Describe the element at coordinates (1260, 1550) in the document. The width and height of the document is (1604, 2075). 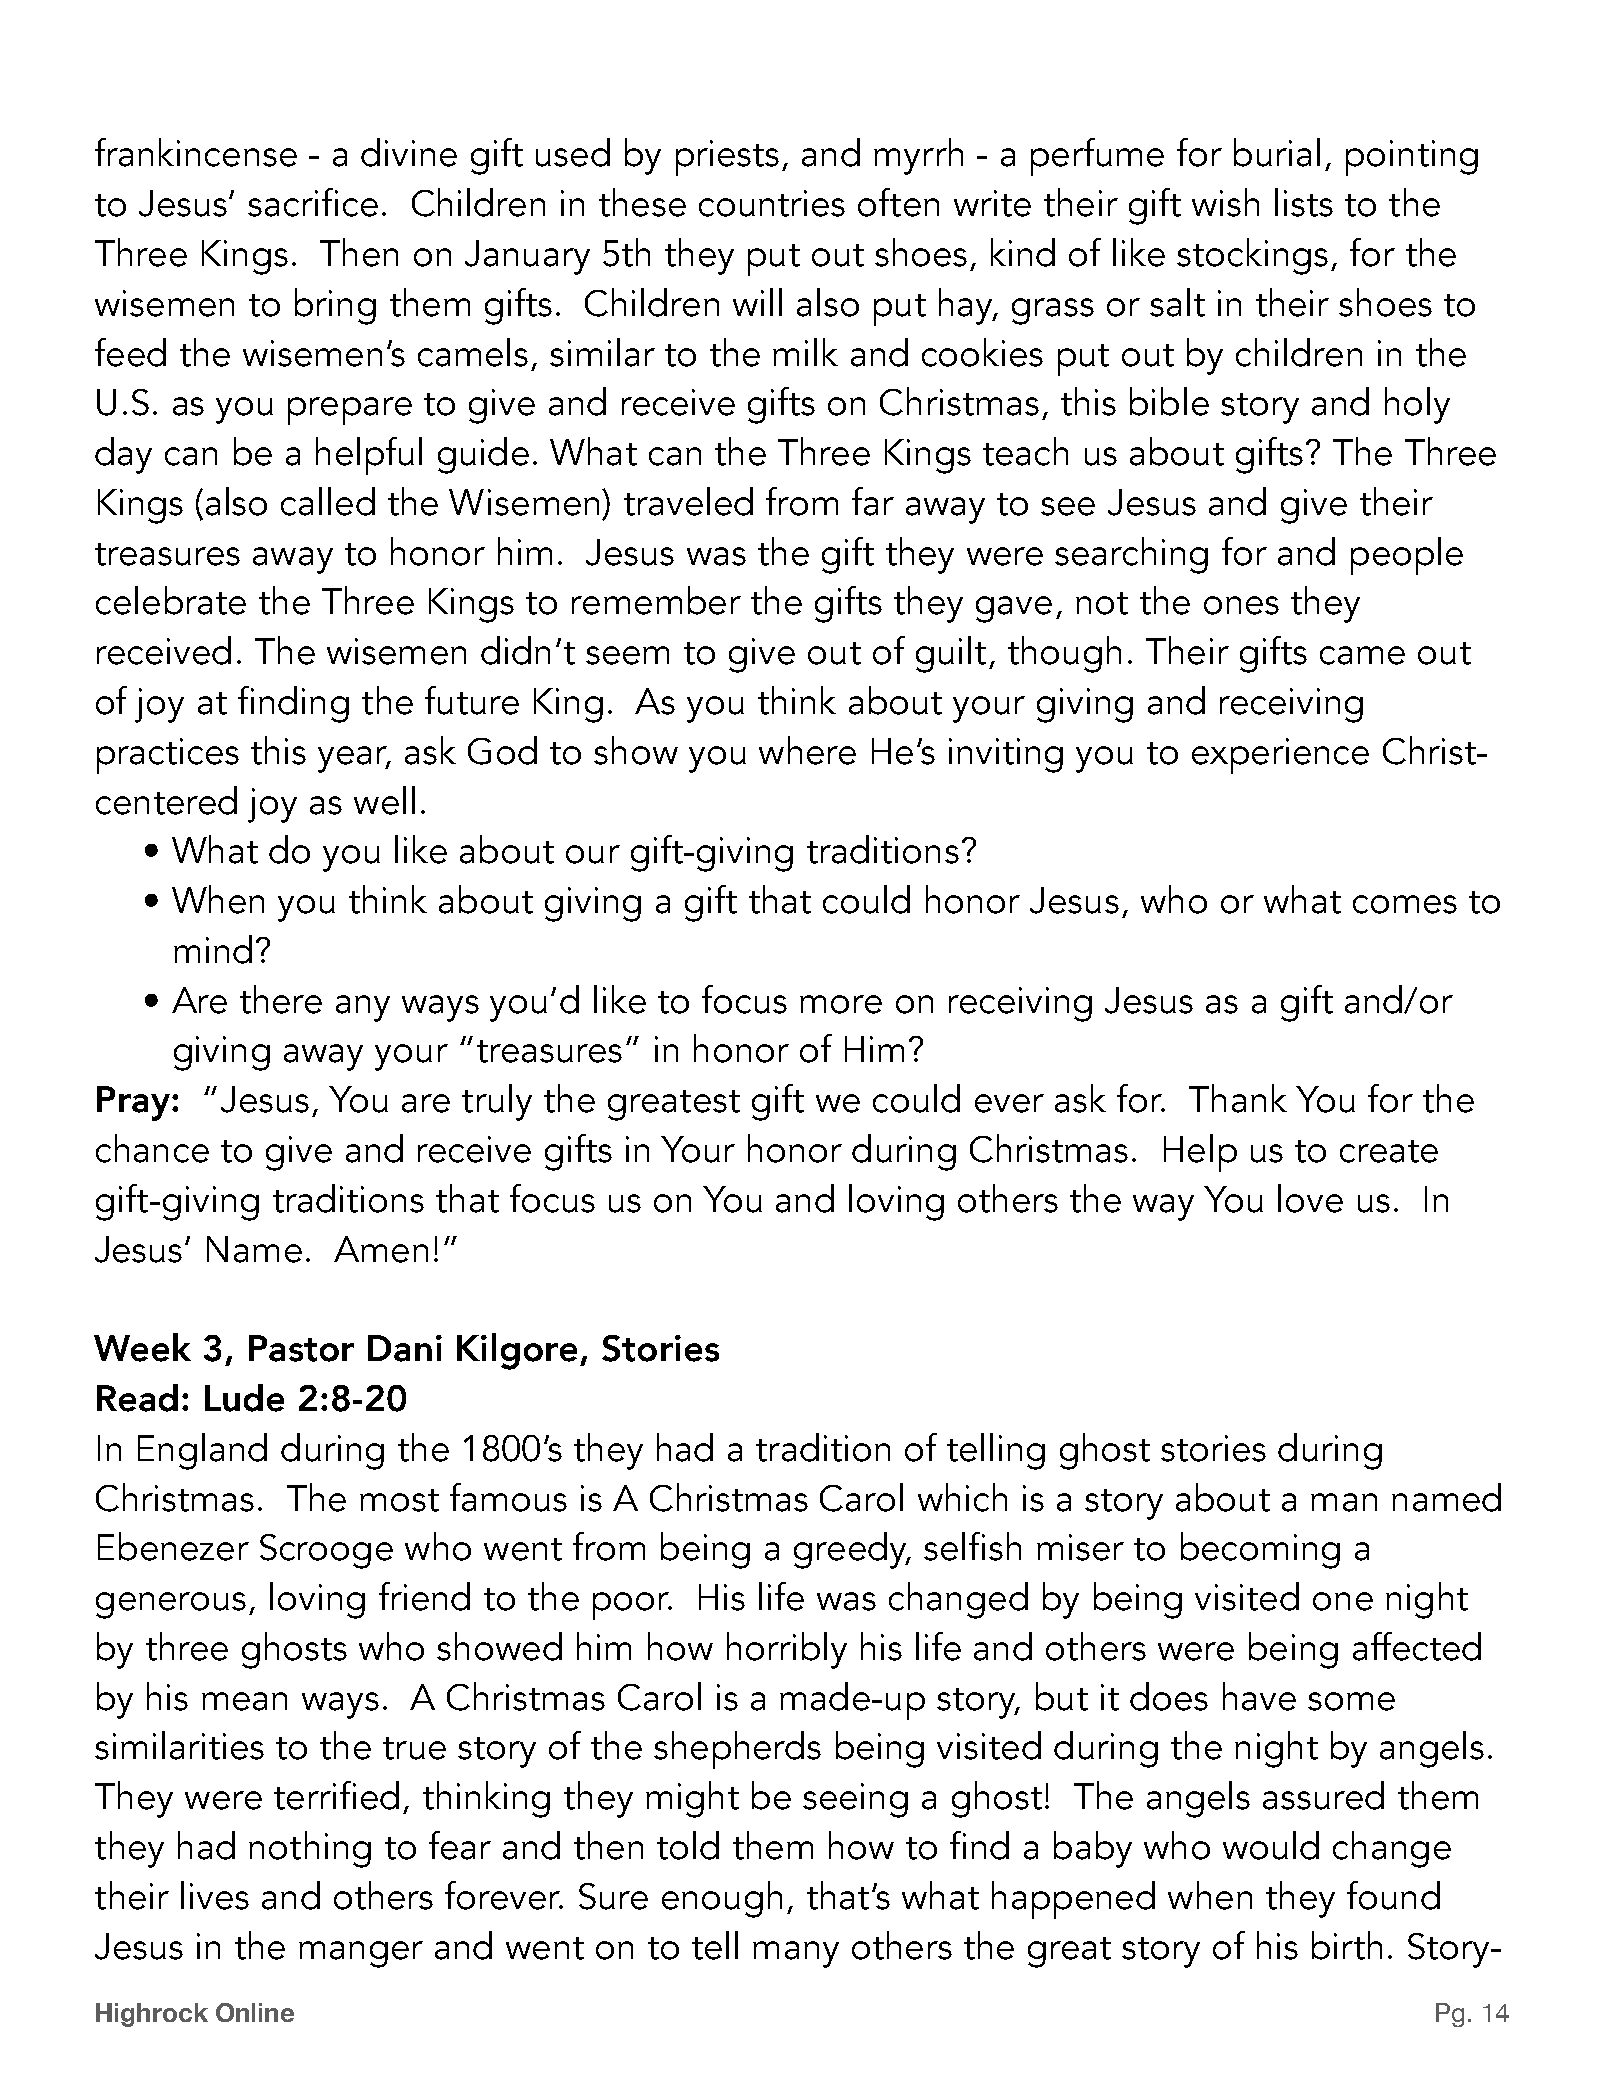
I see `becoming` at that location.
